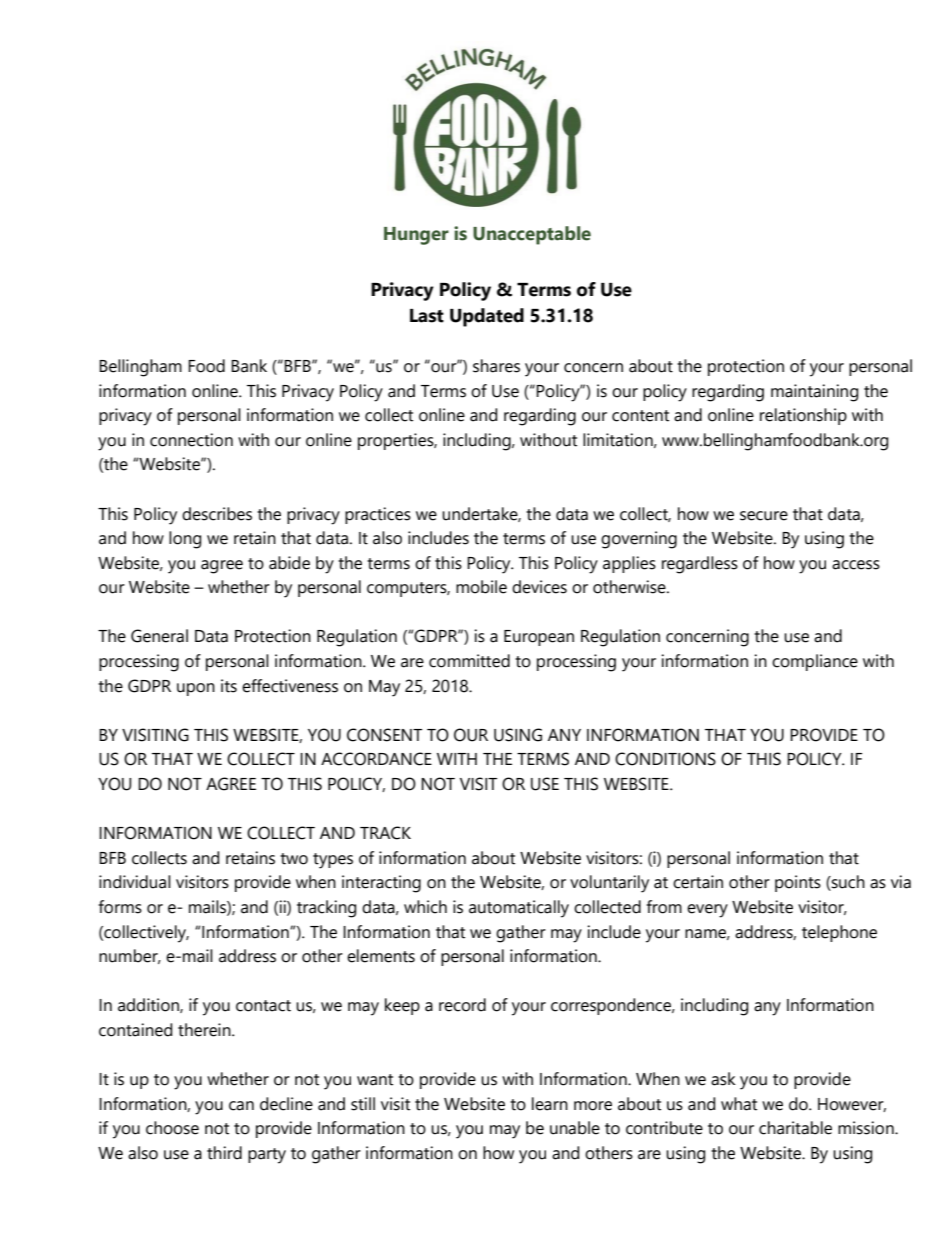  What do you see at coordinates (814, 393) in the document?
I see `maintaining` at bounding box center [814, 393].
